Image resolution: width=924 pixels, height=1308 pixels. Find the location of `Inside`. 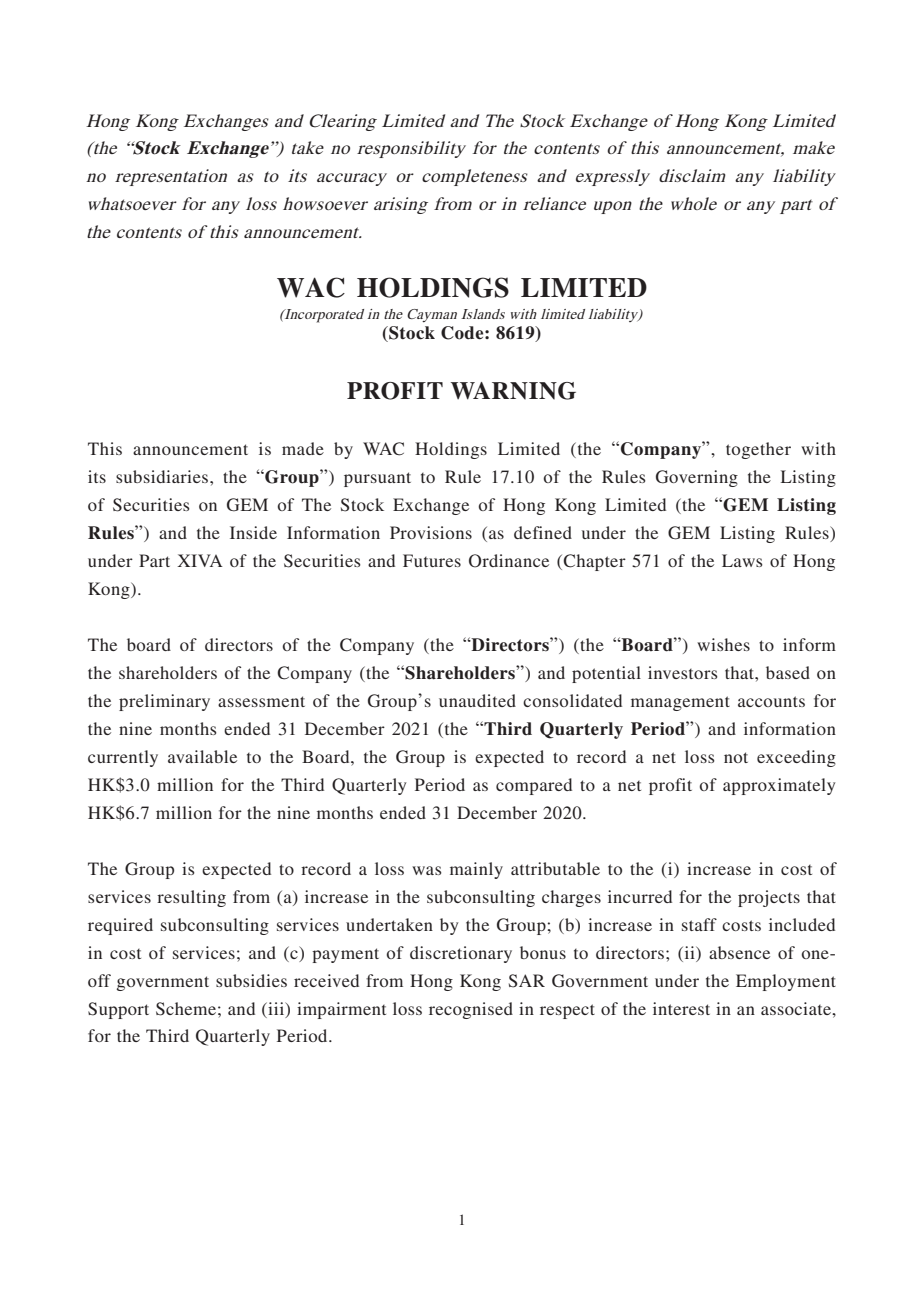

Inside is located at coordinates (253, 532).
